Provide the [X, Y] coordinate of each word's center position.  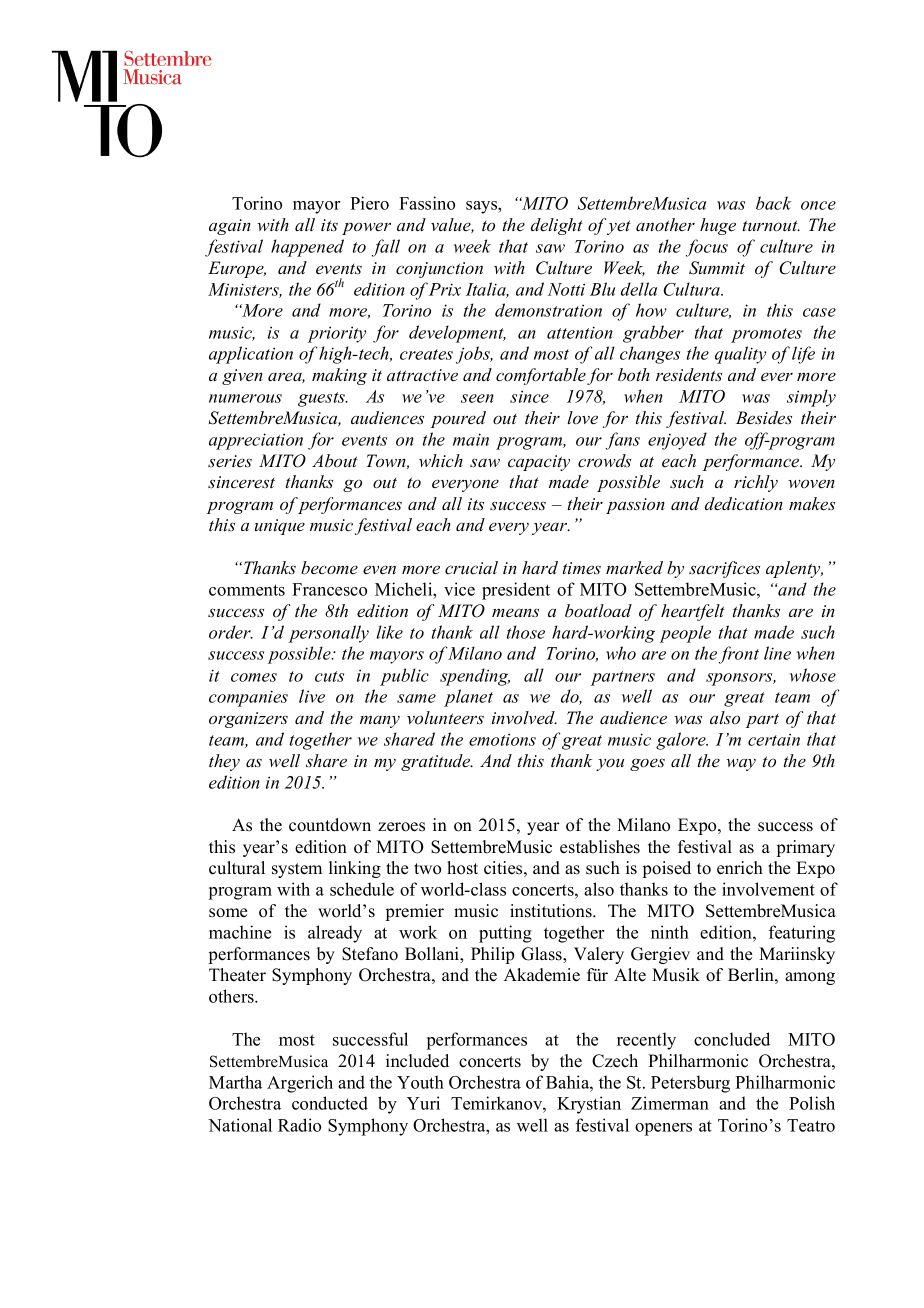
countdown [330, 825]
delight [557, 226]
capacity [539, 463]
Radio [299, 1125]
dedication [744, 504]
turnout [771, 226]
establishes [600, 847]
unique [280, 527]
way [741, 765]
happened [307, 248]
